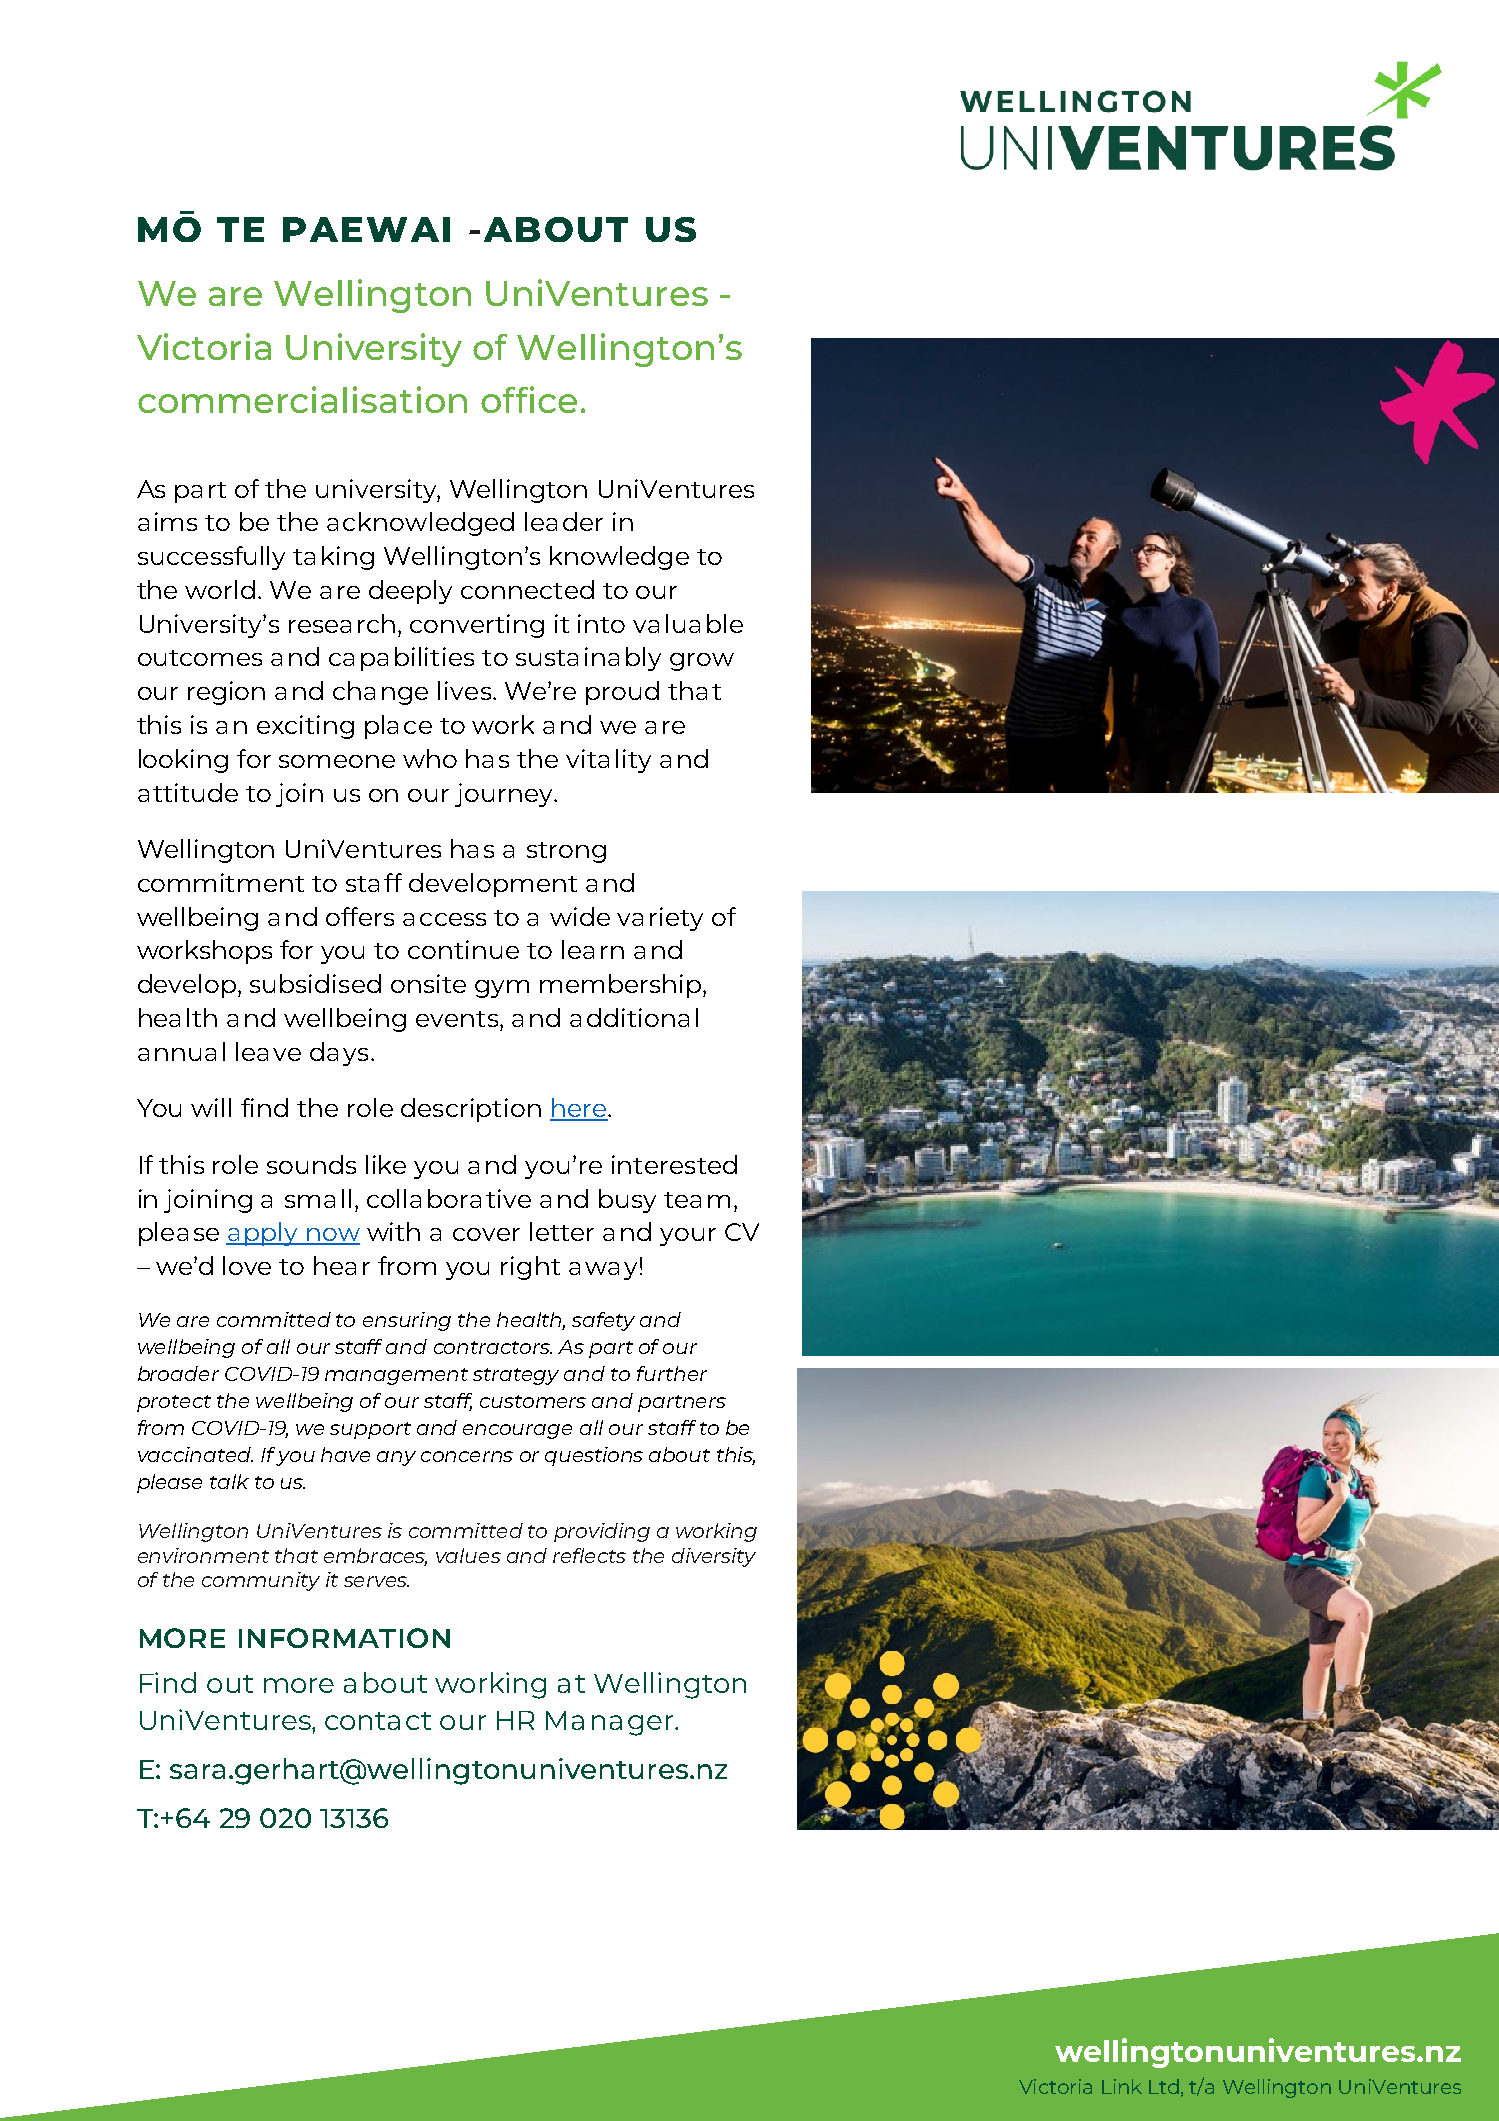 The image size is (1499, 2121). I want to click on commercialisation, so click(302, 399).
